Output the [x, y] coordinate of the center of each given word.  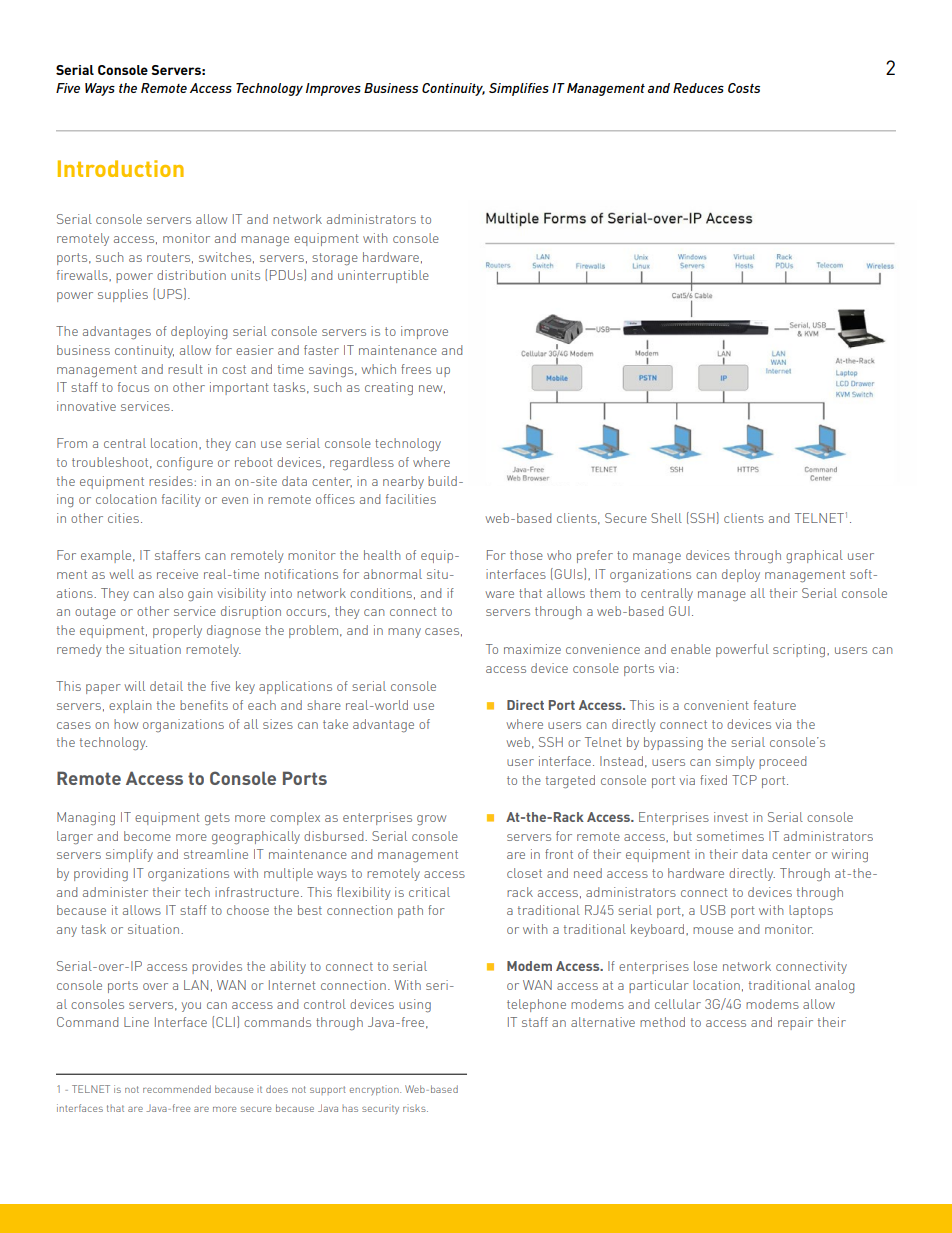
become [147, 836]
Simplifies [519, 89]
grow [431, 820]
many [404, 633]
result [185, 369]
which [378, 369]
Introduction [121, 168]
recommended [177, 1089]
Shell [666, 518]
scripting [800, 650]
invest [731, 817]
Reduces [698, 88]
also [171, 593]
